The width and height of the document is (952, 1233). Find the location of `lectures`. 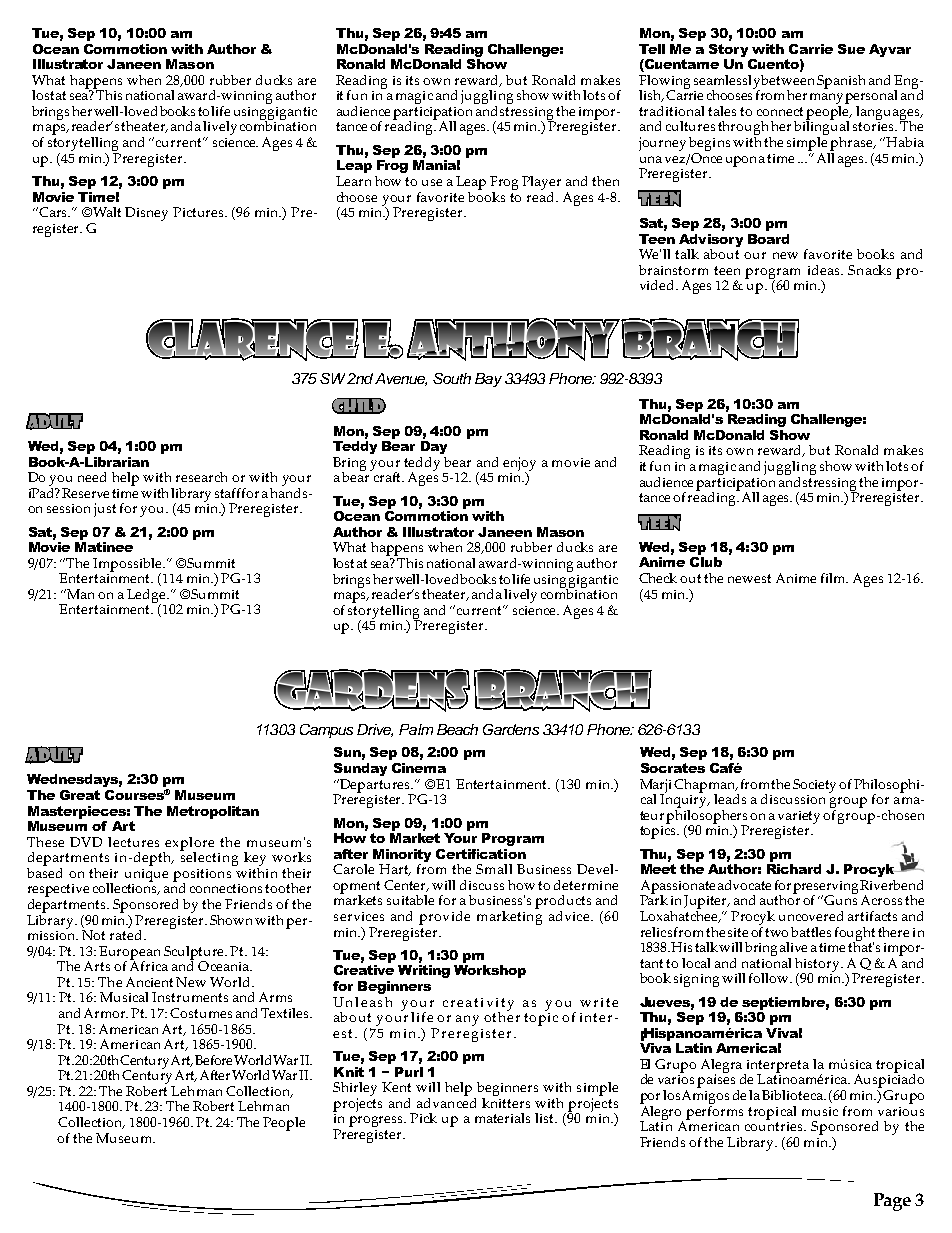

lectures is located at coordinates (133, 842).
